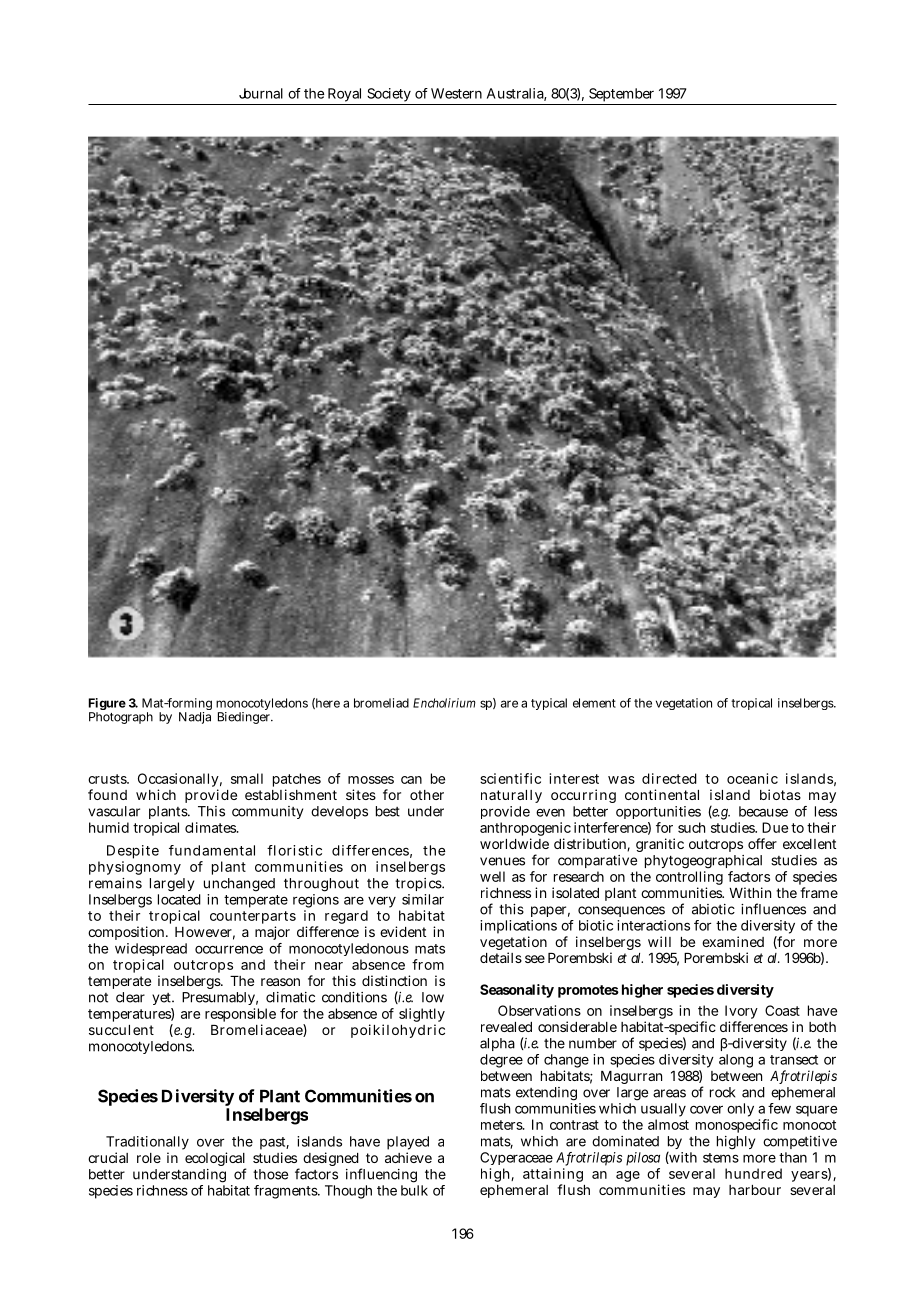  What do you see at coordinates (621, 95) in the screenshot?
I see `September` at bounding box center [621, 95].
